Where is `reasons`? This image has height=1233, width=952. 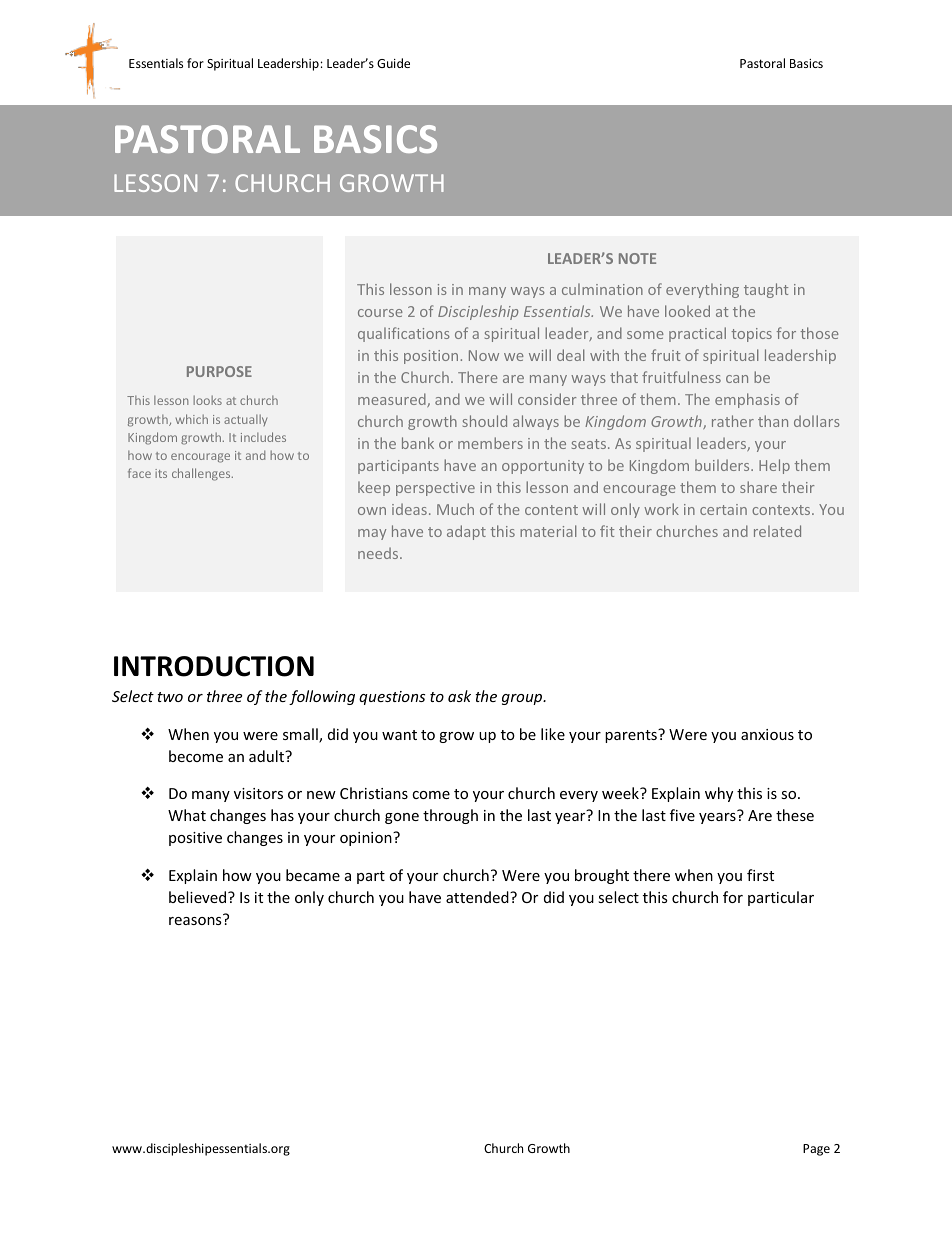
reasons is located at coordinates (195, 921).
